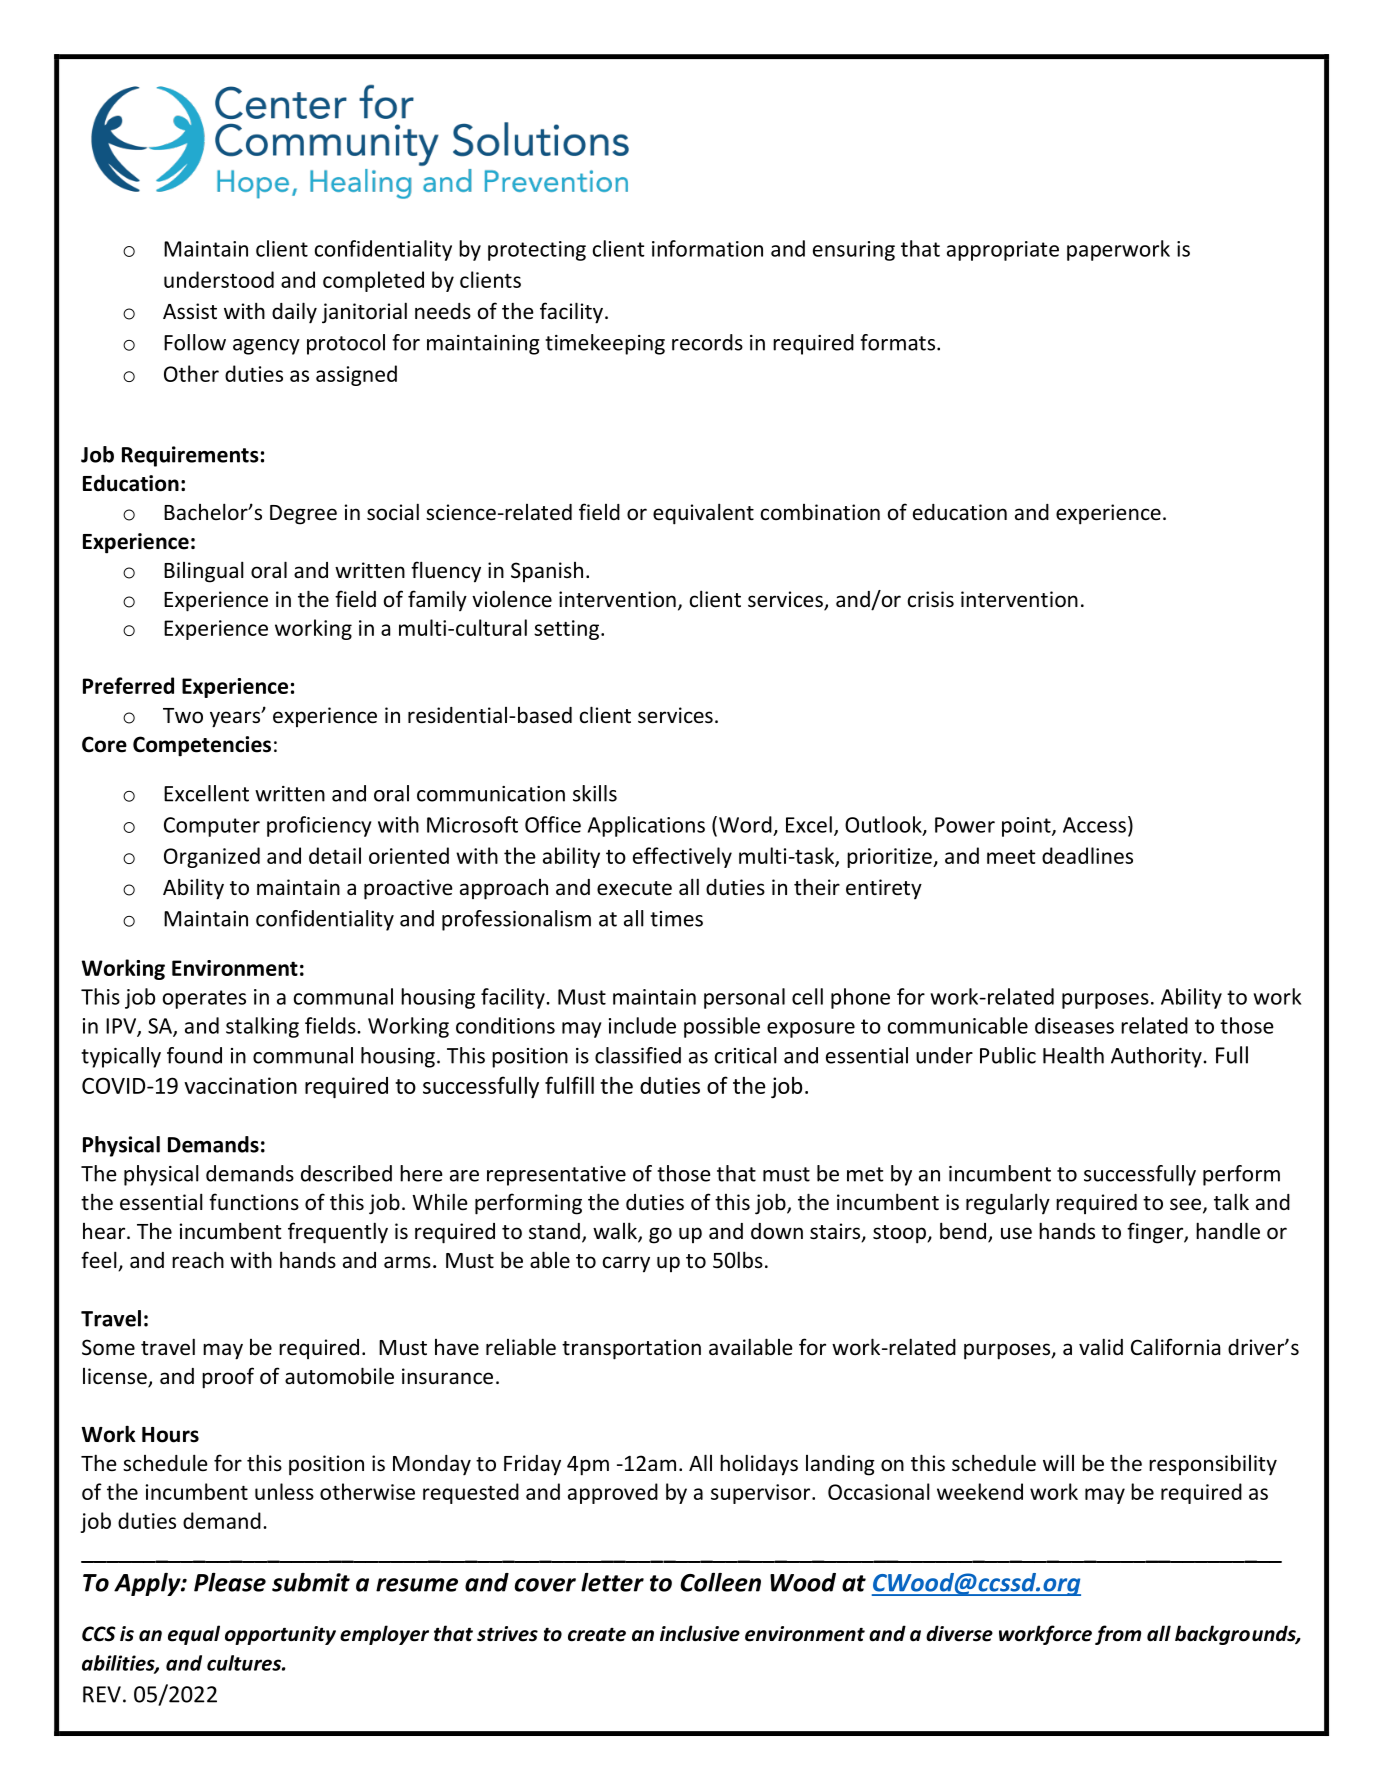 The image size is (1383, 1790). Describe the element at coordinates (190, 311) in the screenshot. I see `Assist` at that location.
